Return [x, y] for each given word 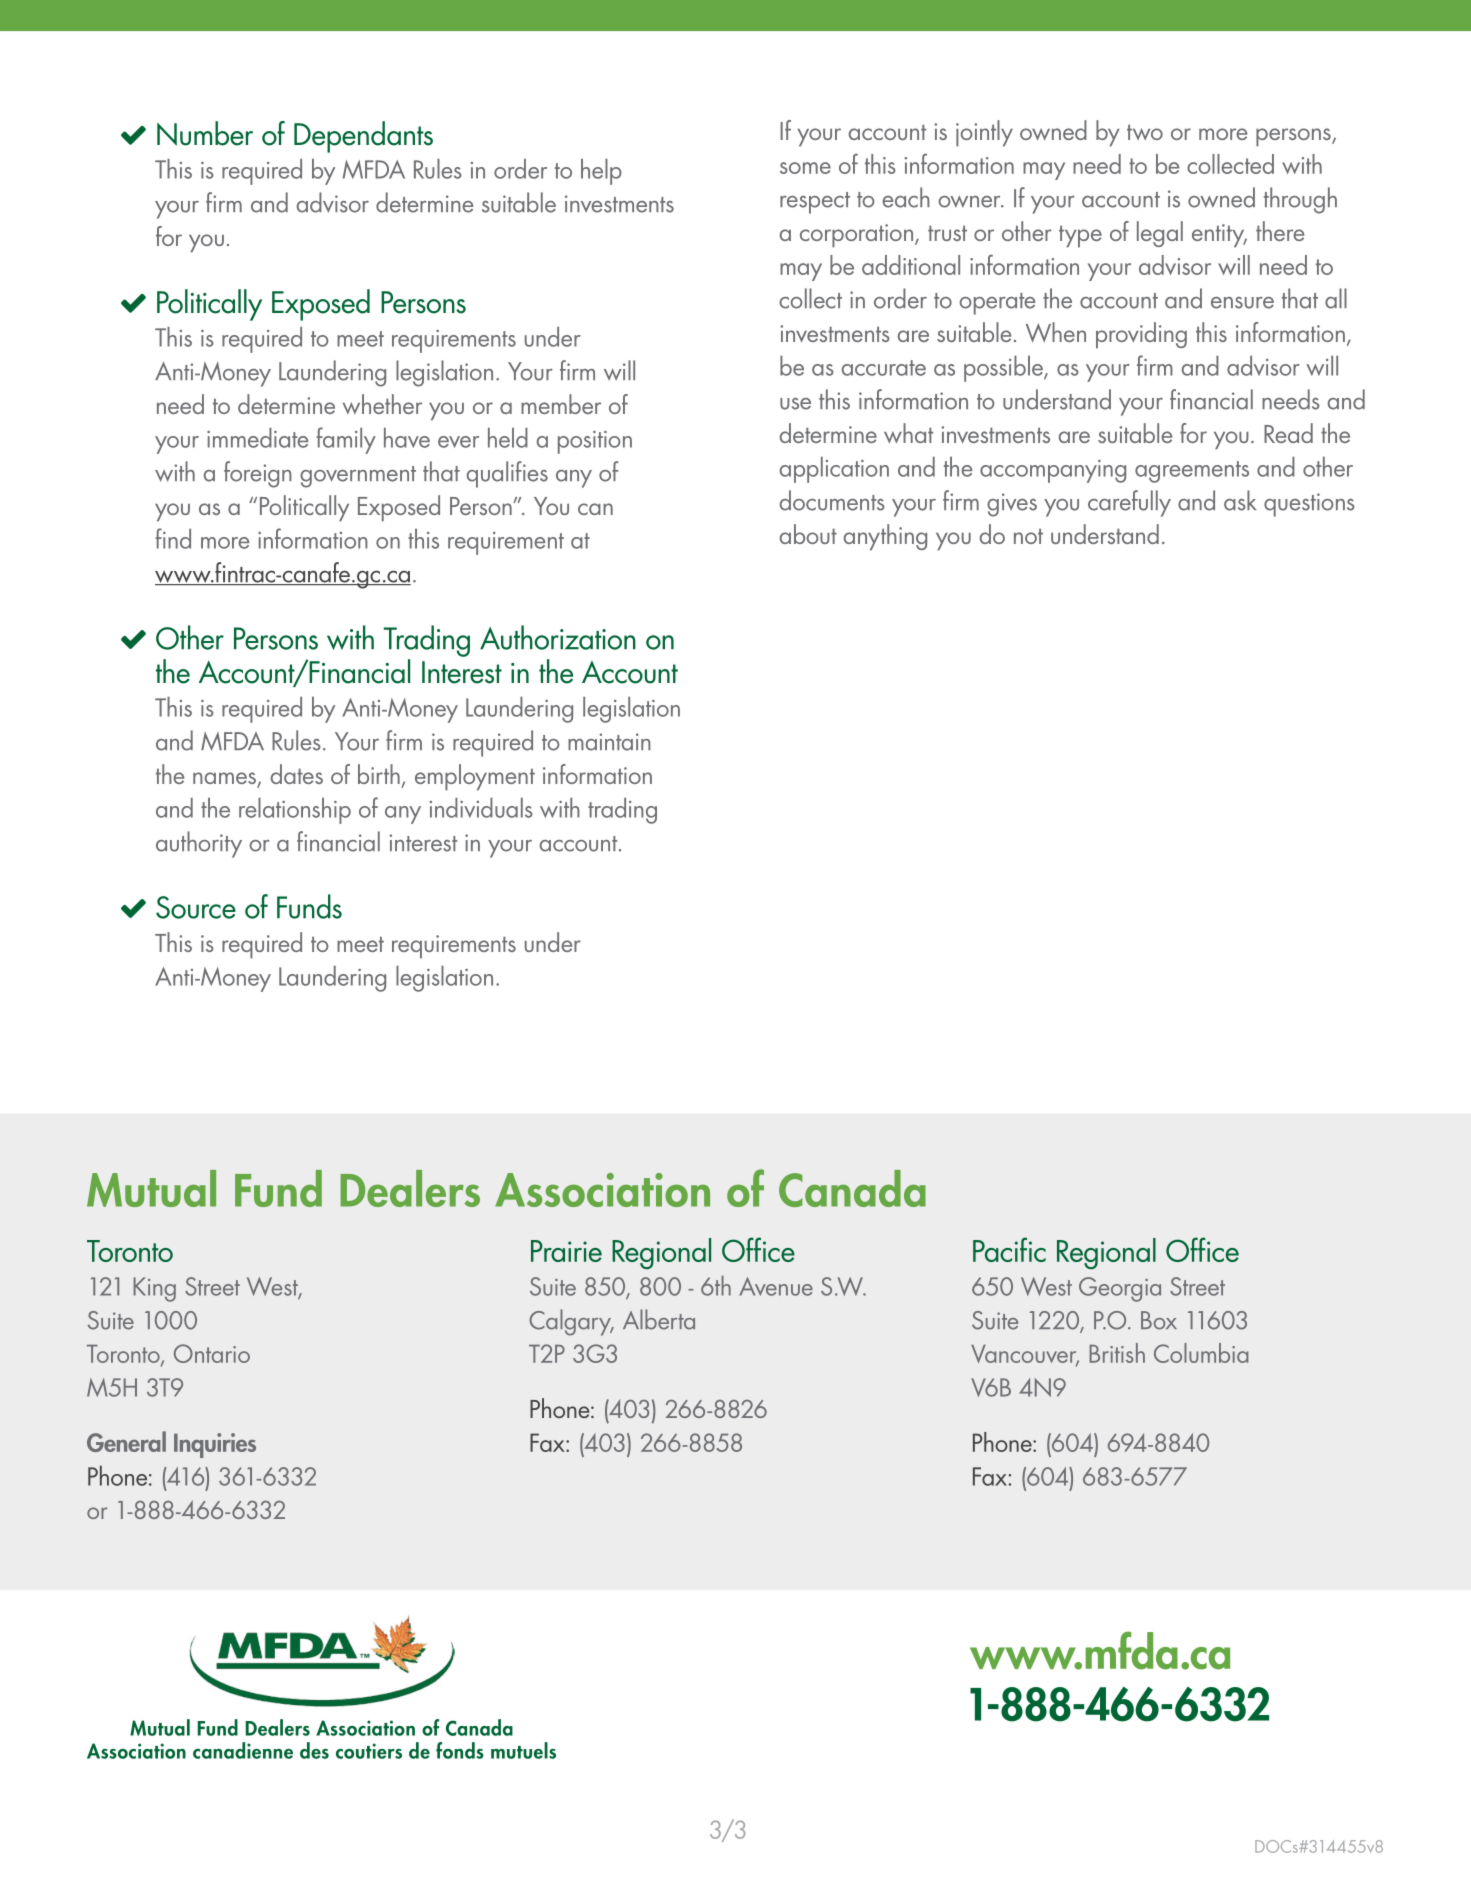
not [1028, 536]
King [154, 1289]
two [1145, 132]
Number [205, 133]
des [314, 1750]
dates [296, 774]
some [805, 168]
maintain [609, 742]
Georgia [1120, 1289]
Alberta [659, 1319]
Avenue [776, 1286]
